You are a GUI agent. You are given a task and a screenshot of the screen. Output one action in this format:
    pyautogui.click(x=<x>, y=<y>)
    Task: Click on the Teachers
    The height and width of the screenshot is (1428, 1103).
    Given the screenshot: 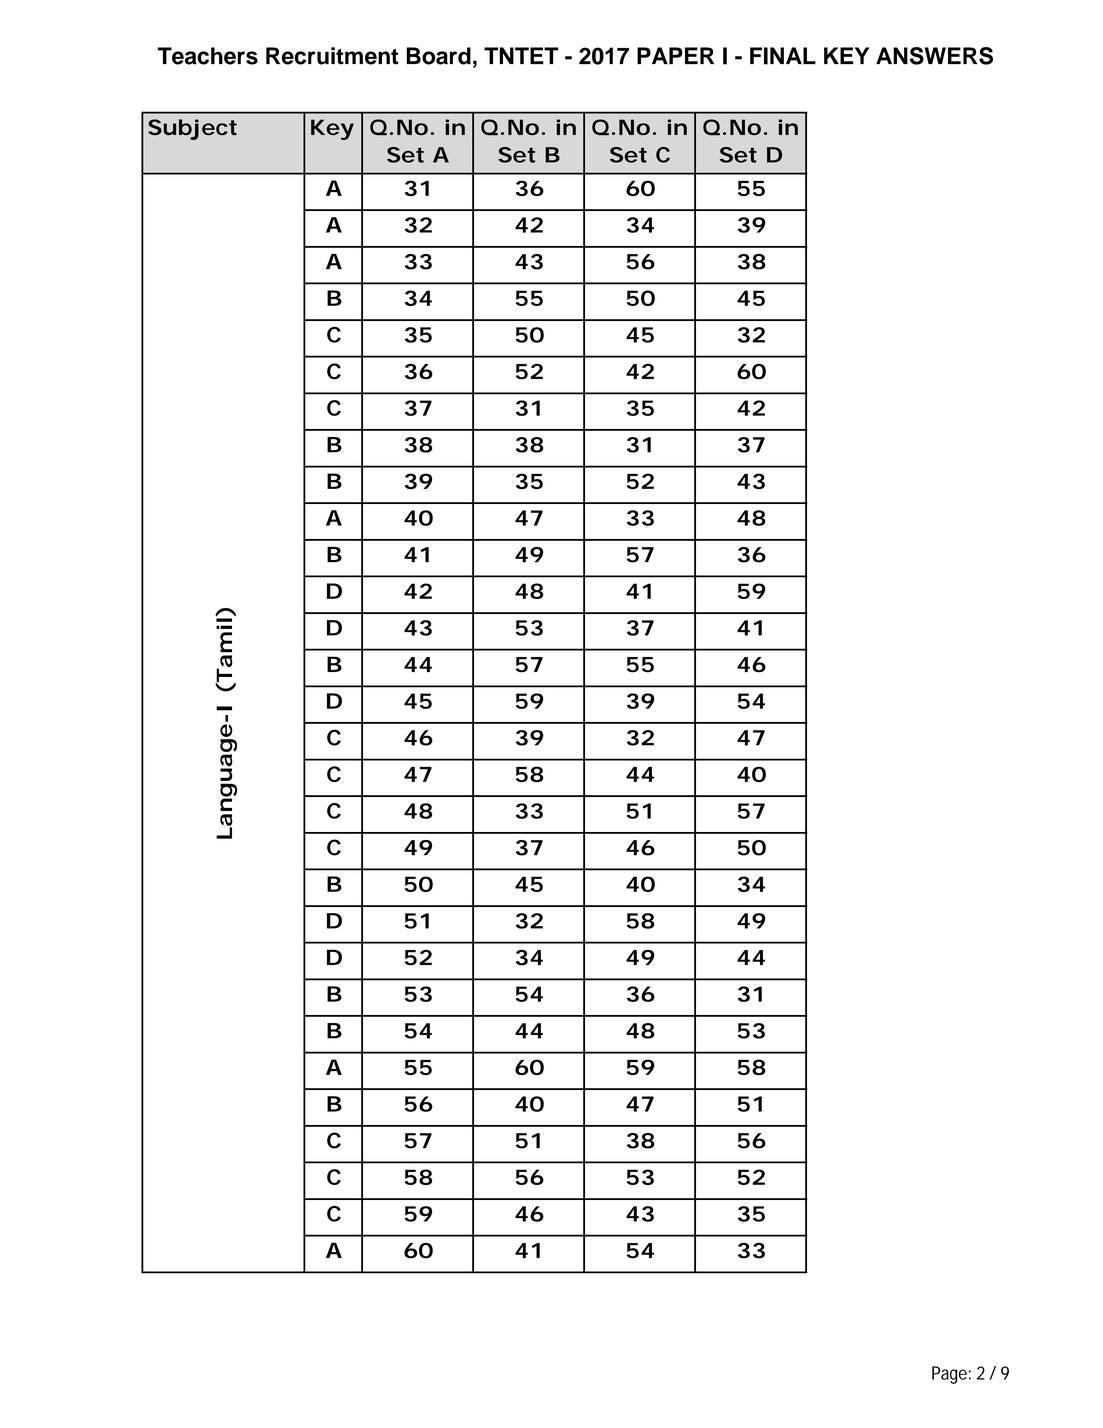 What is the action you would take?
    pyautogui.click(x=208, y=56)
